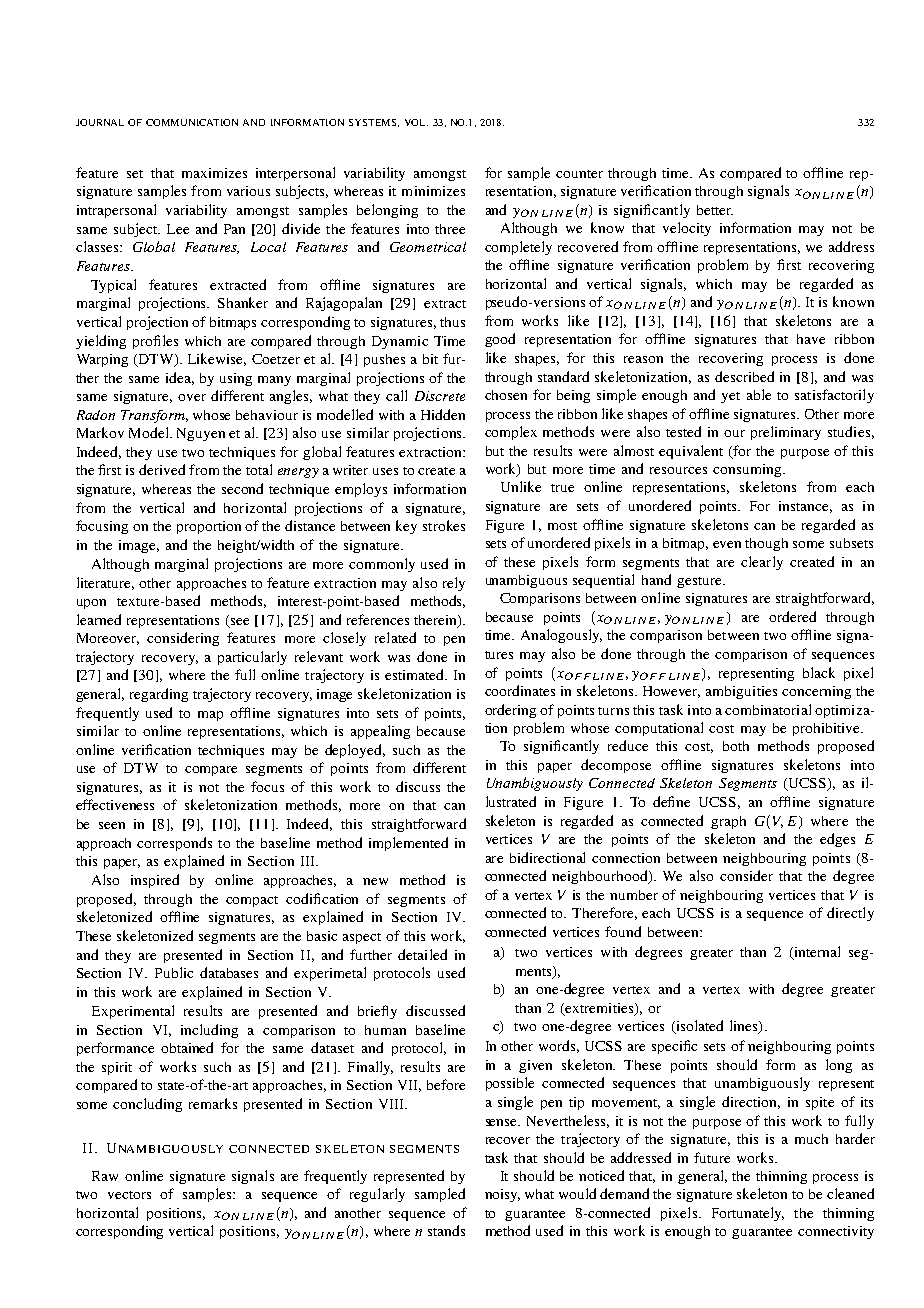  What do you see at coordinates (433, 191) in the image?
I see `minimizes` at bounding box center [433, 191].
